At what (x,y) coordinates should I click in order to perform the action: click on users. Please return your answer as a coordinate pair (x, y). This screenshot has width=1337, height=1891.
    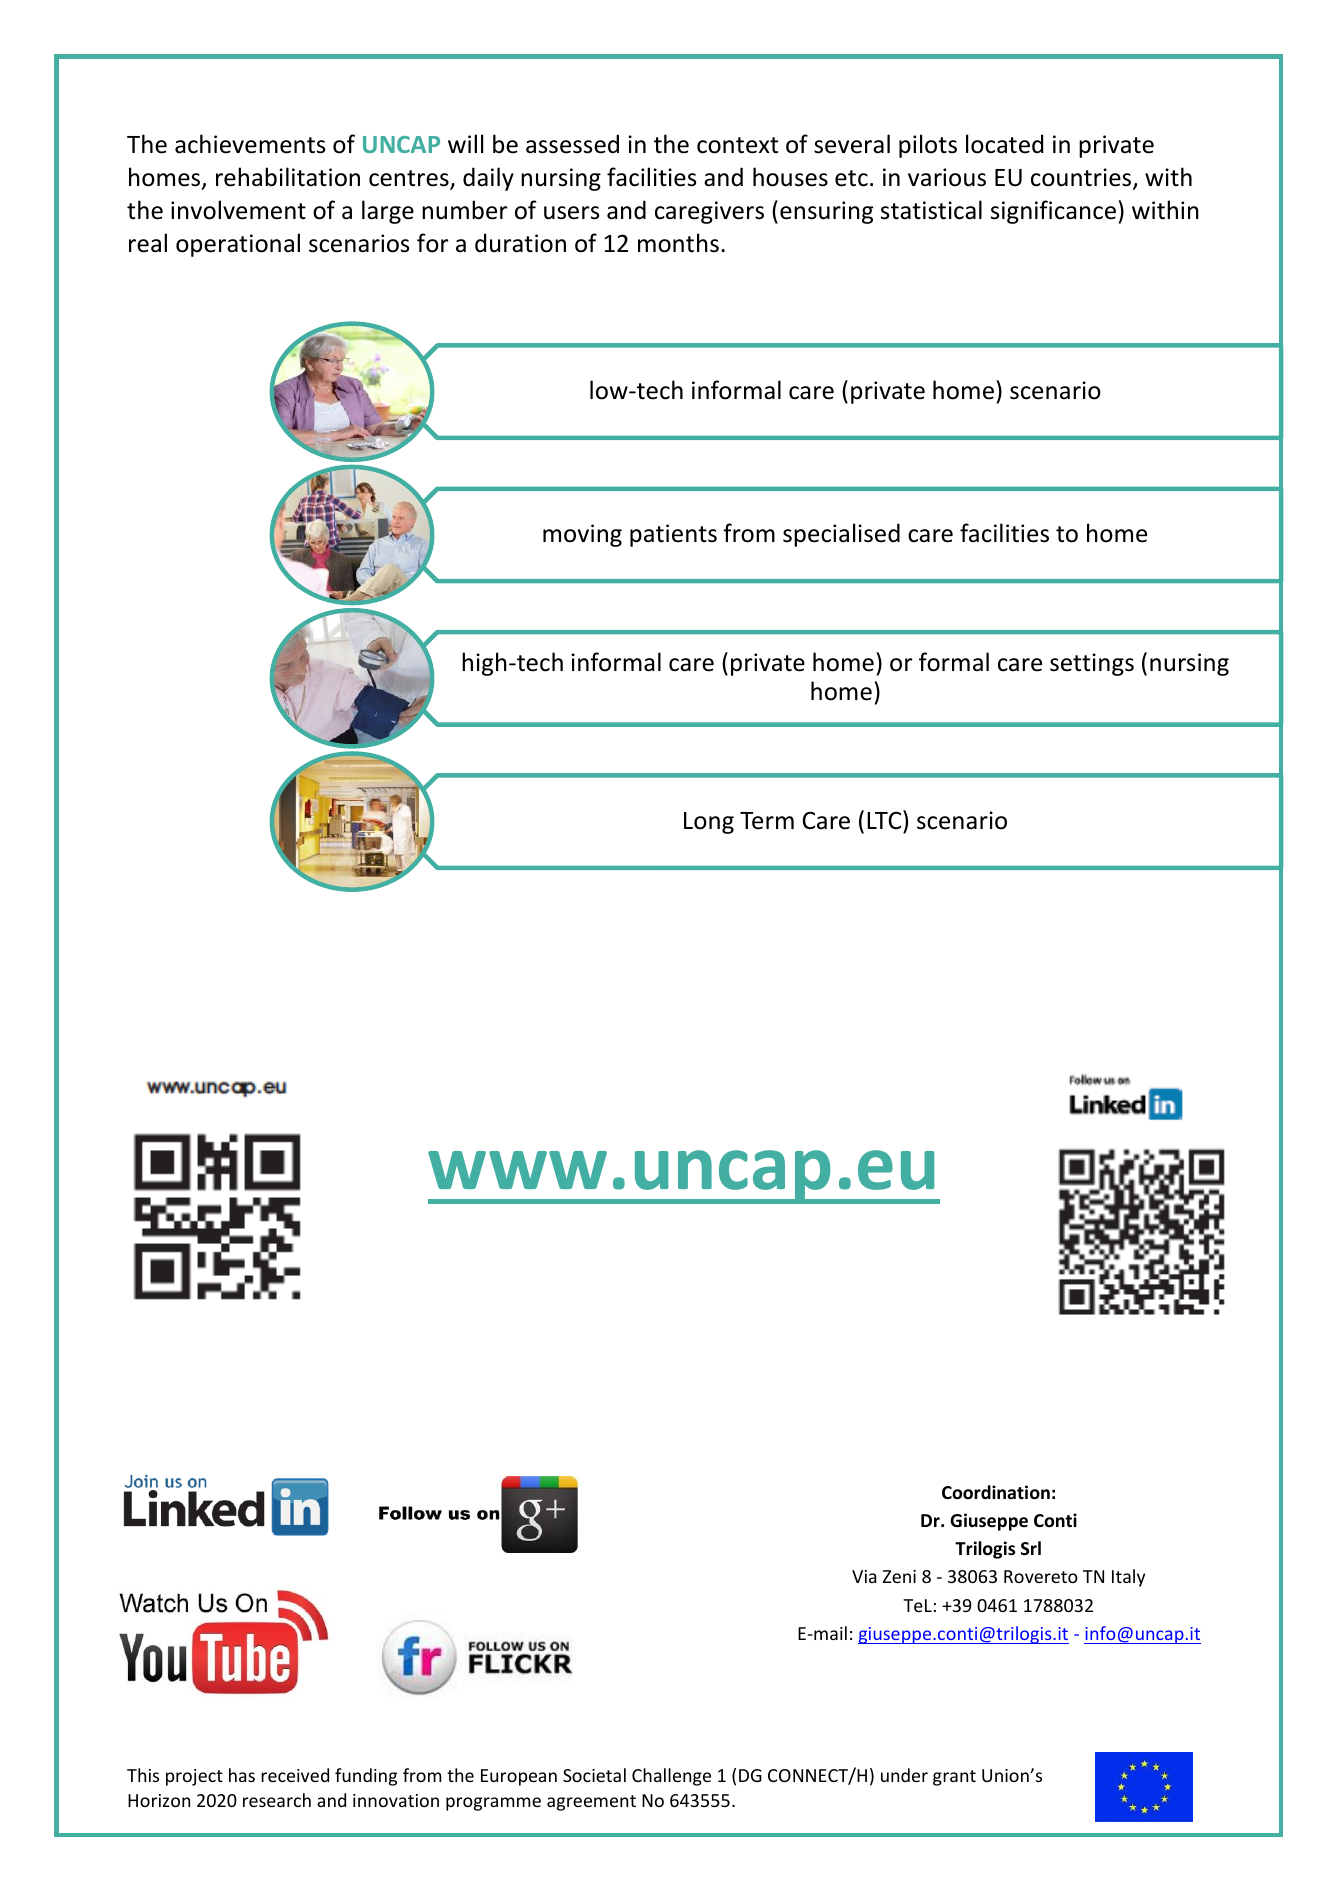
    Looking at the image, I should click on (571, 213).
